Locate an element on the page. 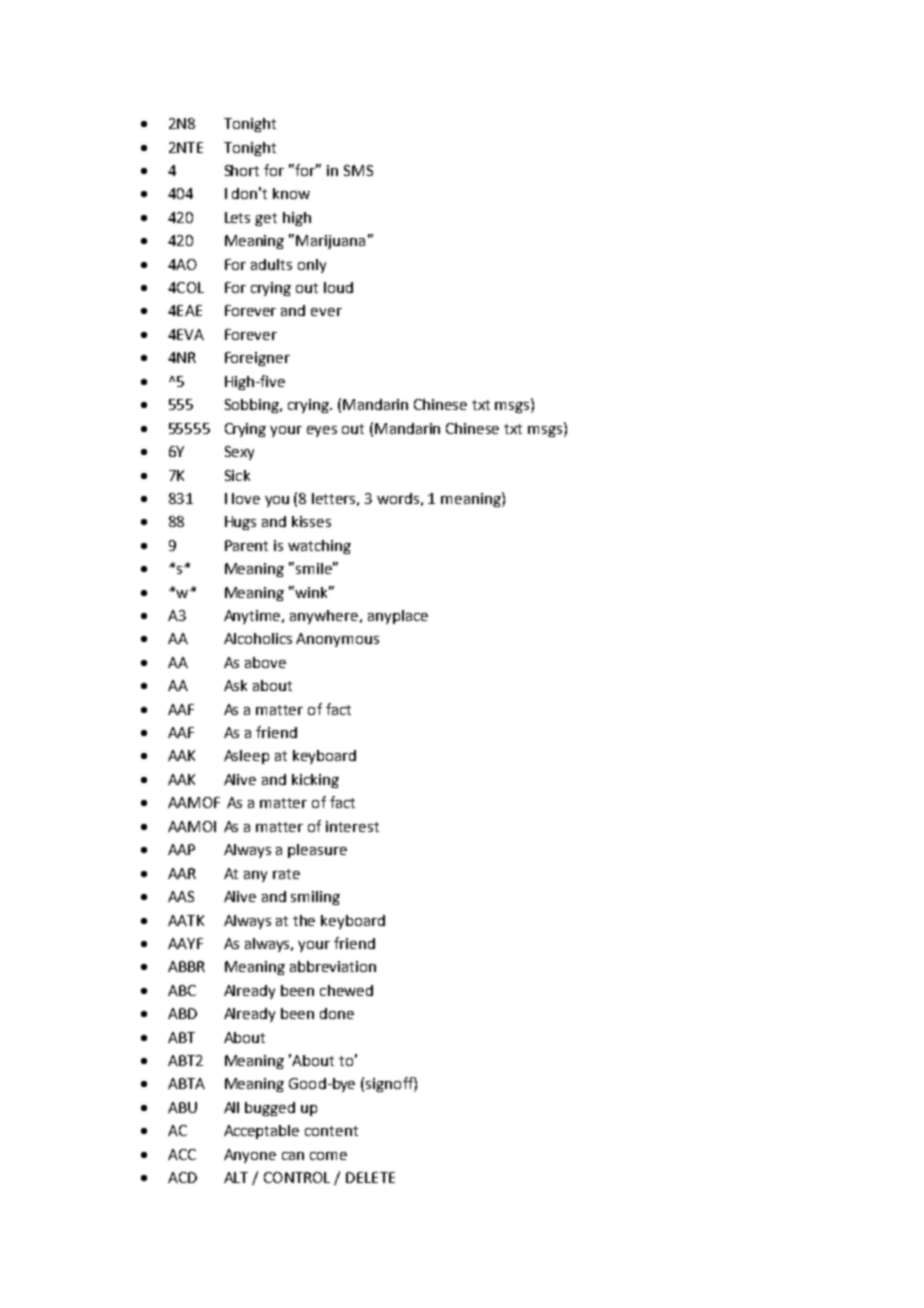  ACD is located at coordinates (182, 1177).
